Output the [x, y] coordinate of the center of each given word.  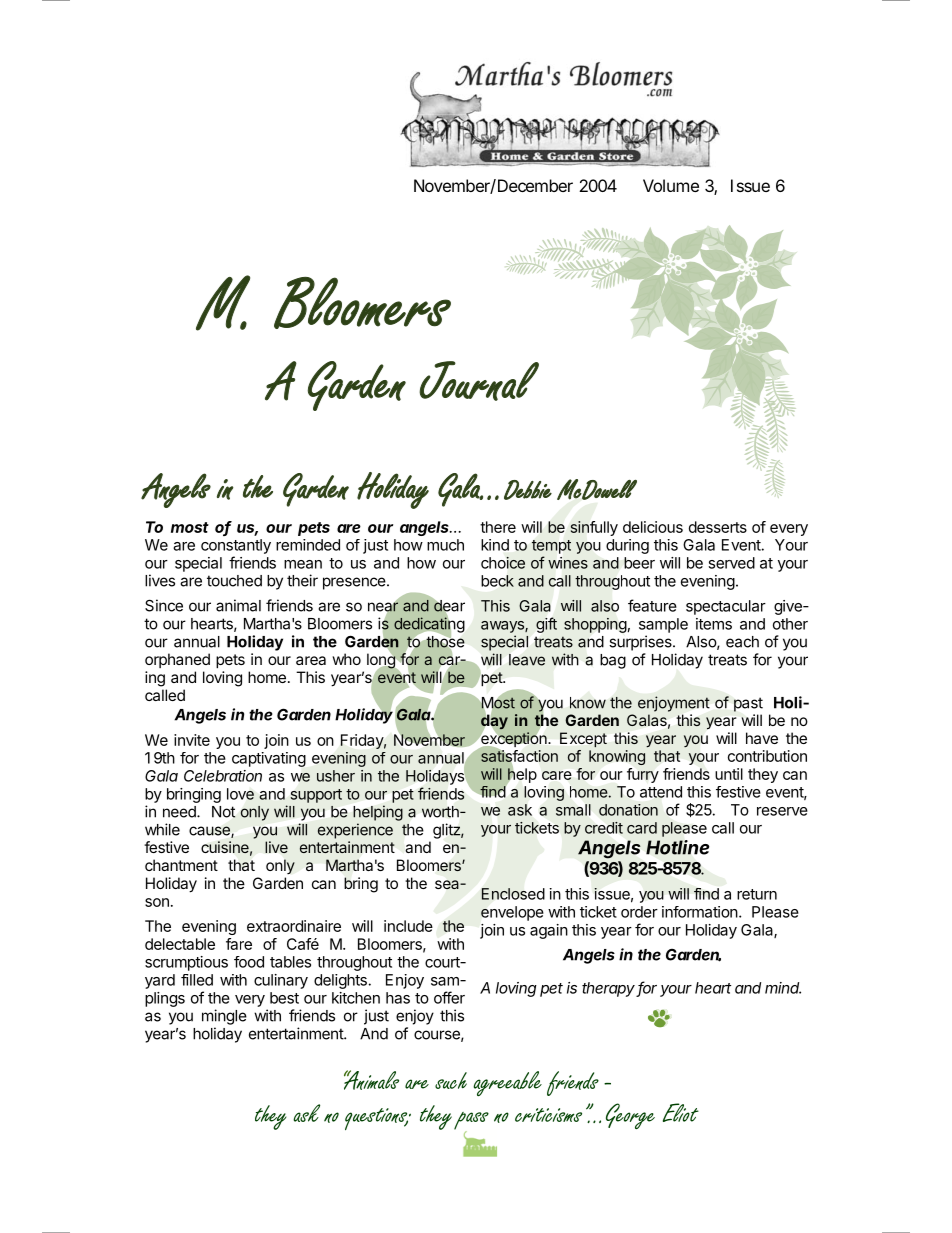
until [729, 774]
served [731, 563]
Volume [671, 185]
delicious [653, 527]
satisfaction [519, 756]
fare [239, 944]
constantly [236, 546]
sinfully [594, 528]
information [700, 912]
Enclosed [513, 894]
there [498, 527]
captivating [269, 759]
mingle [224, 1017]
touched [234, 581]
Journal [479, 381]
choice [503, 562]
